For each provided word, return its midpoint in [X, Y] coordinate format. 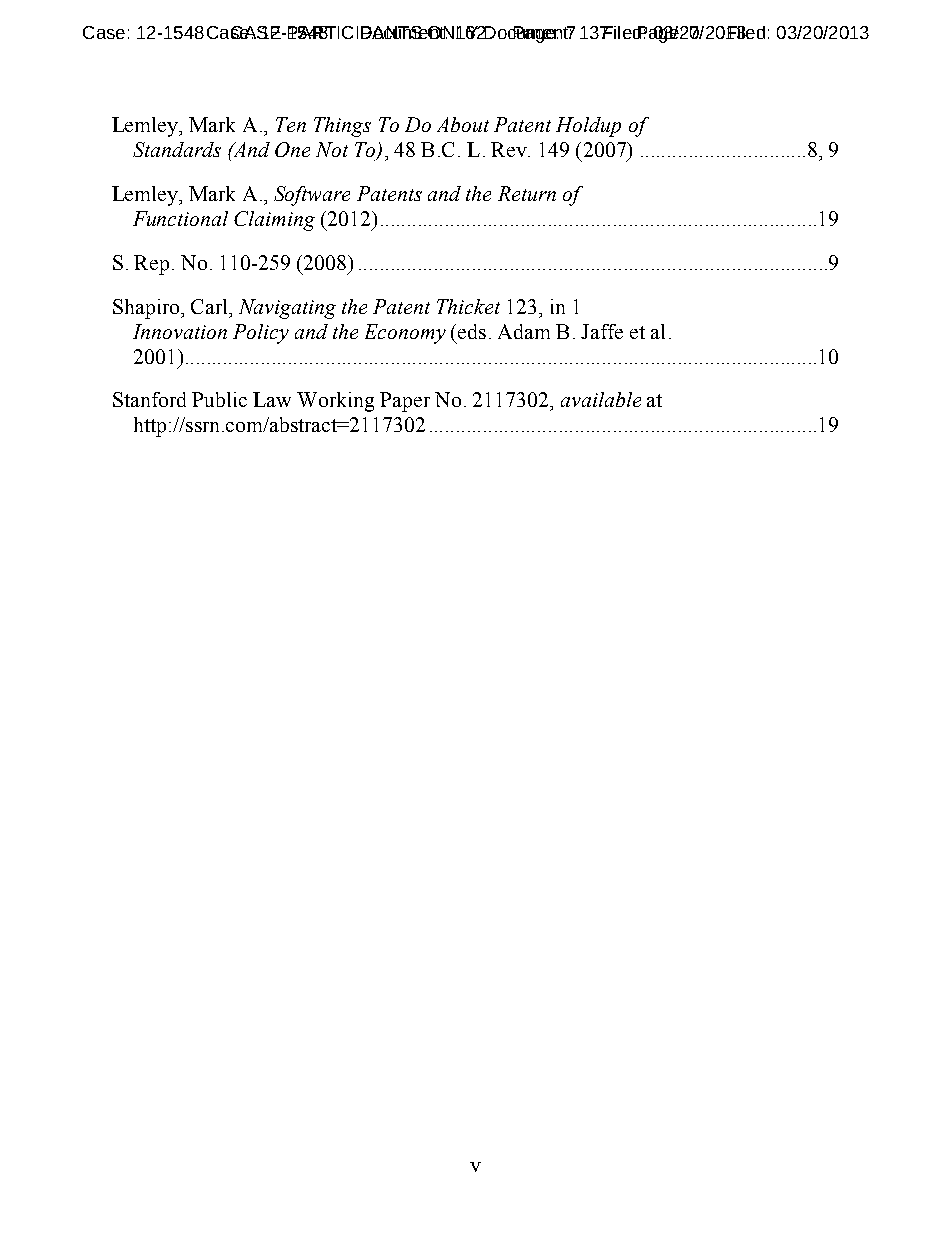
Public [219, 399]
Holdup [588, 127]
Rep [151, 265]
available [601, 399]
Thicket [468, 306]
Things [342, 127]
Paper [405, 402]
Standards [177, 149]
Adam [524, 331]
